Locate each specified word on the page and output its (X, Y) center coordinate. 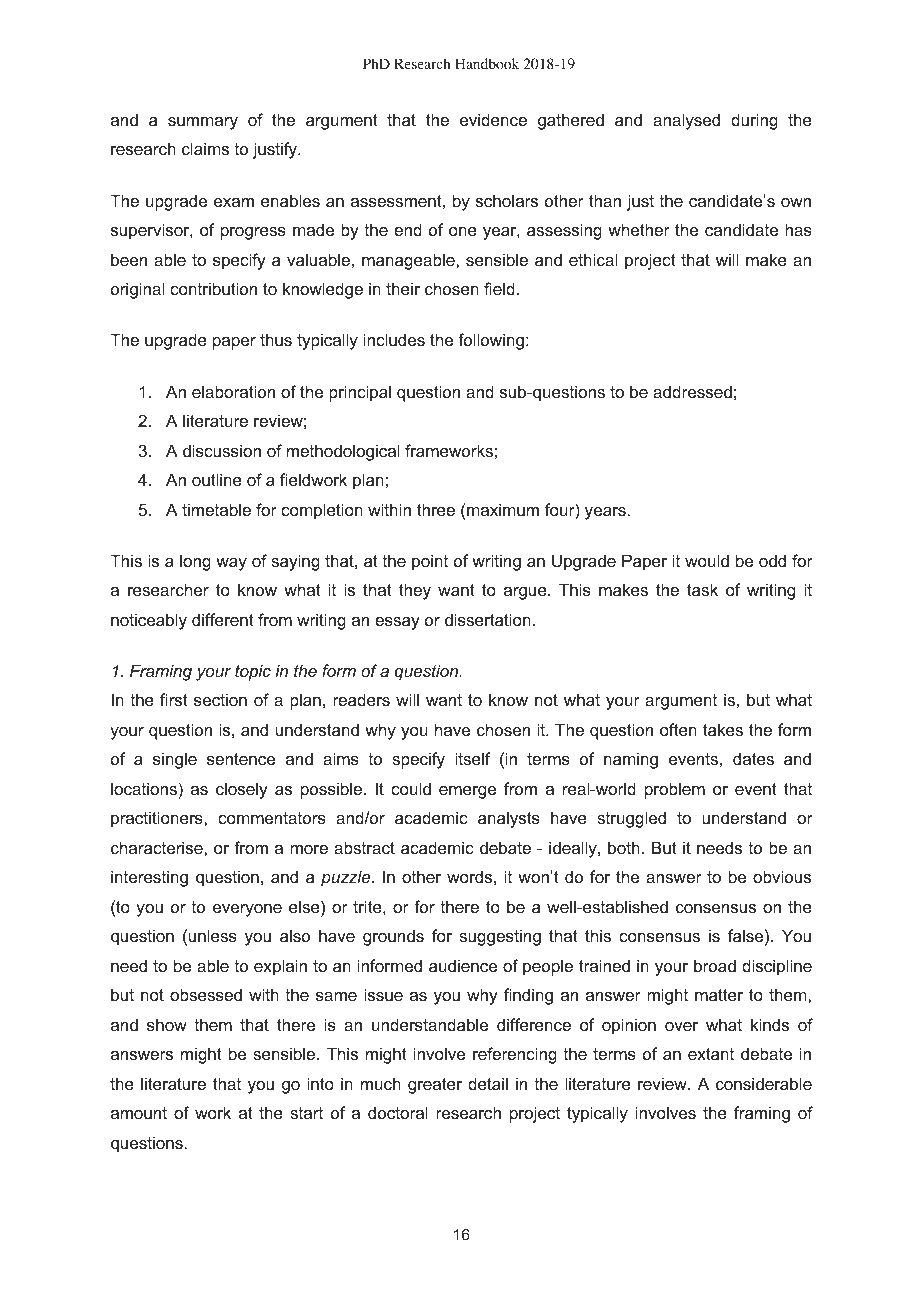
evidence (493, 119)
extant (711, 1054)
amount (139, 1113)
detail (488, 1083)
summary (203, 123)
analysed (686, 121)
